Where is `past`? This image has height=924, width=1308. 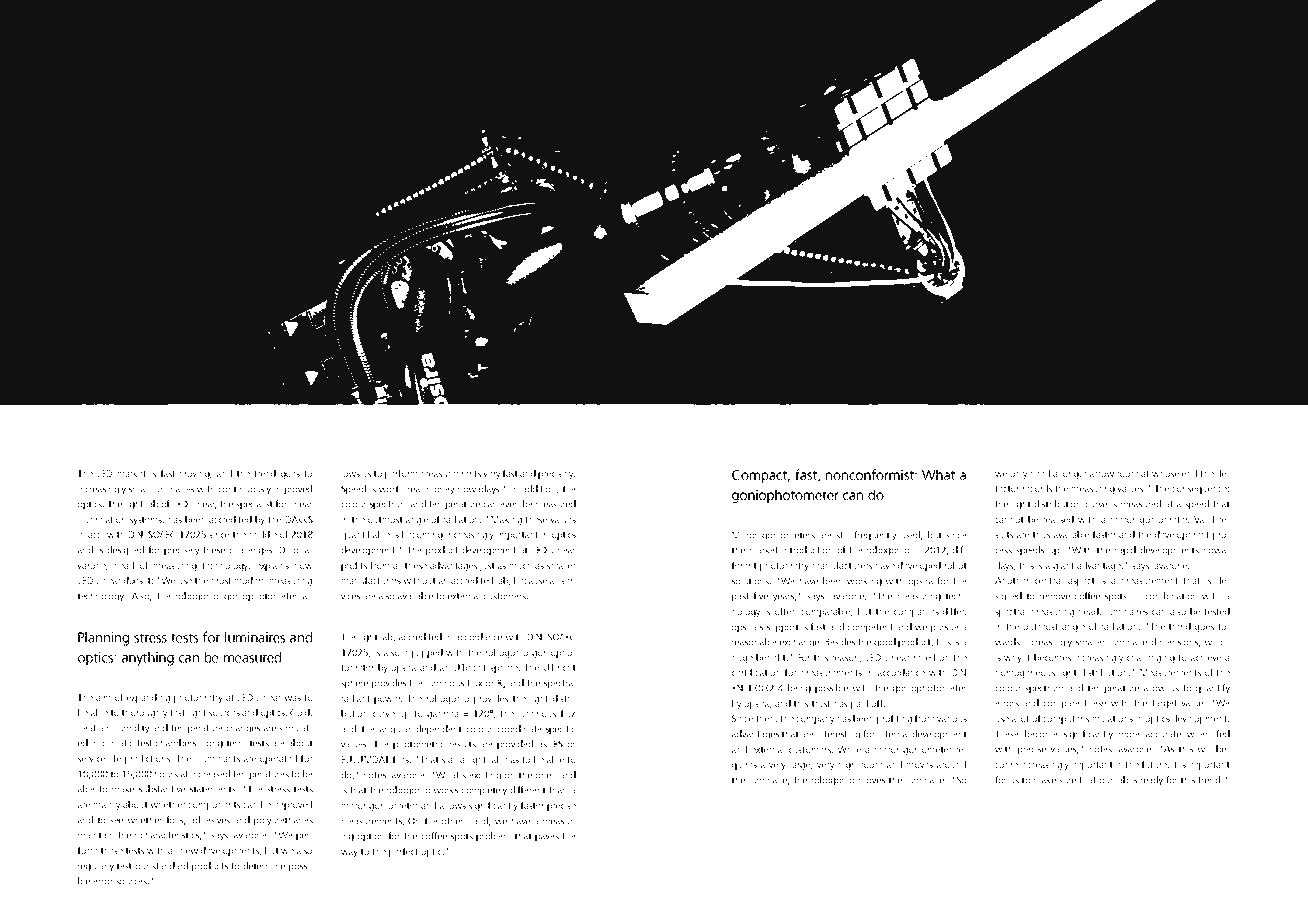 past is located at coordinates (740, 597).
